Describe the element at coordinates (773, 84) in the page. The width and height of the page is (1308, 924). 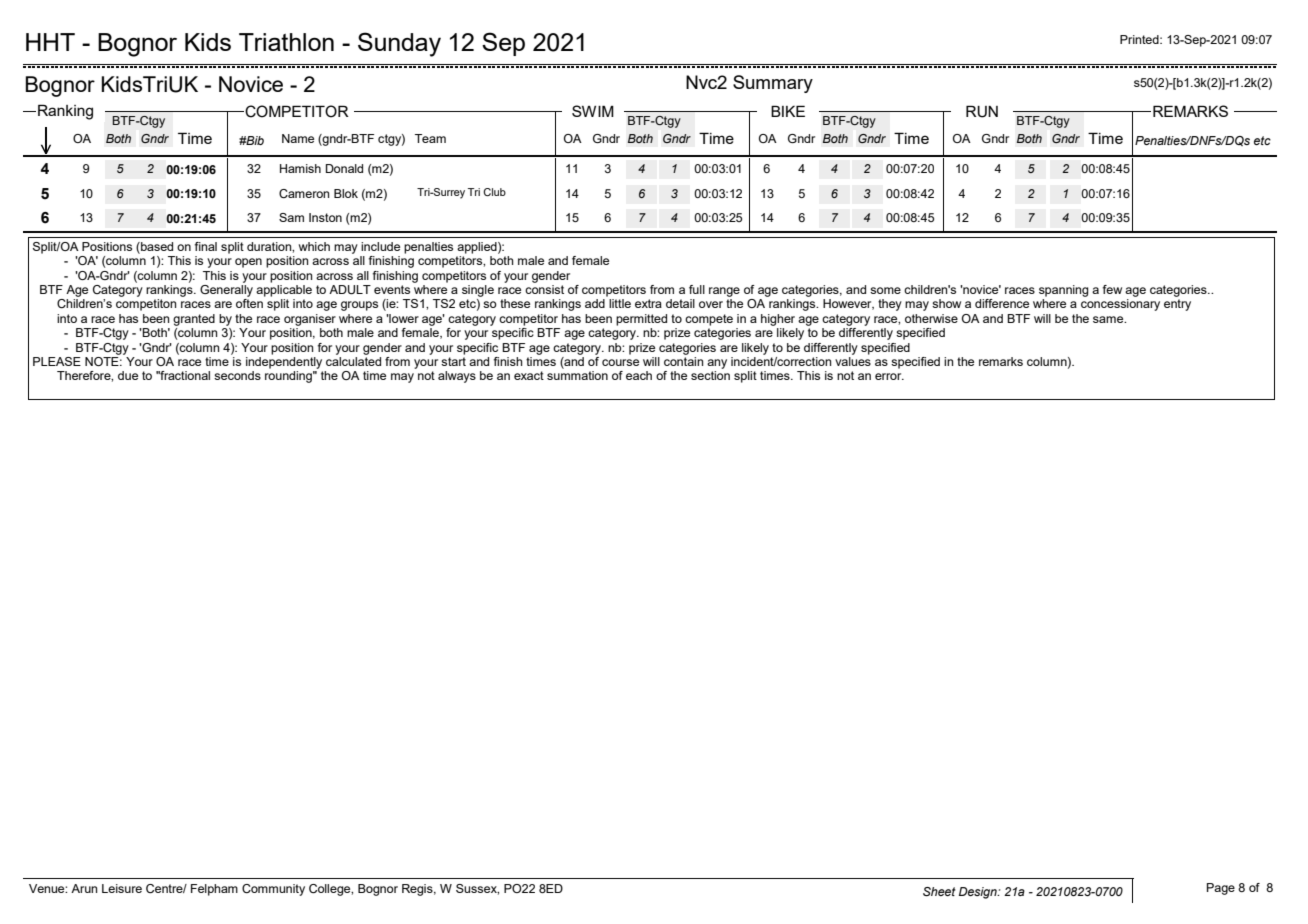
I see `Summary` at that location.
